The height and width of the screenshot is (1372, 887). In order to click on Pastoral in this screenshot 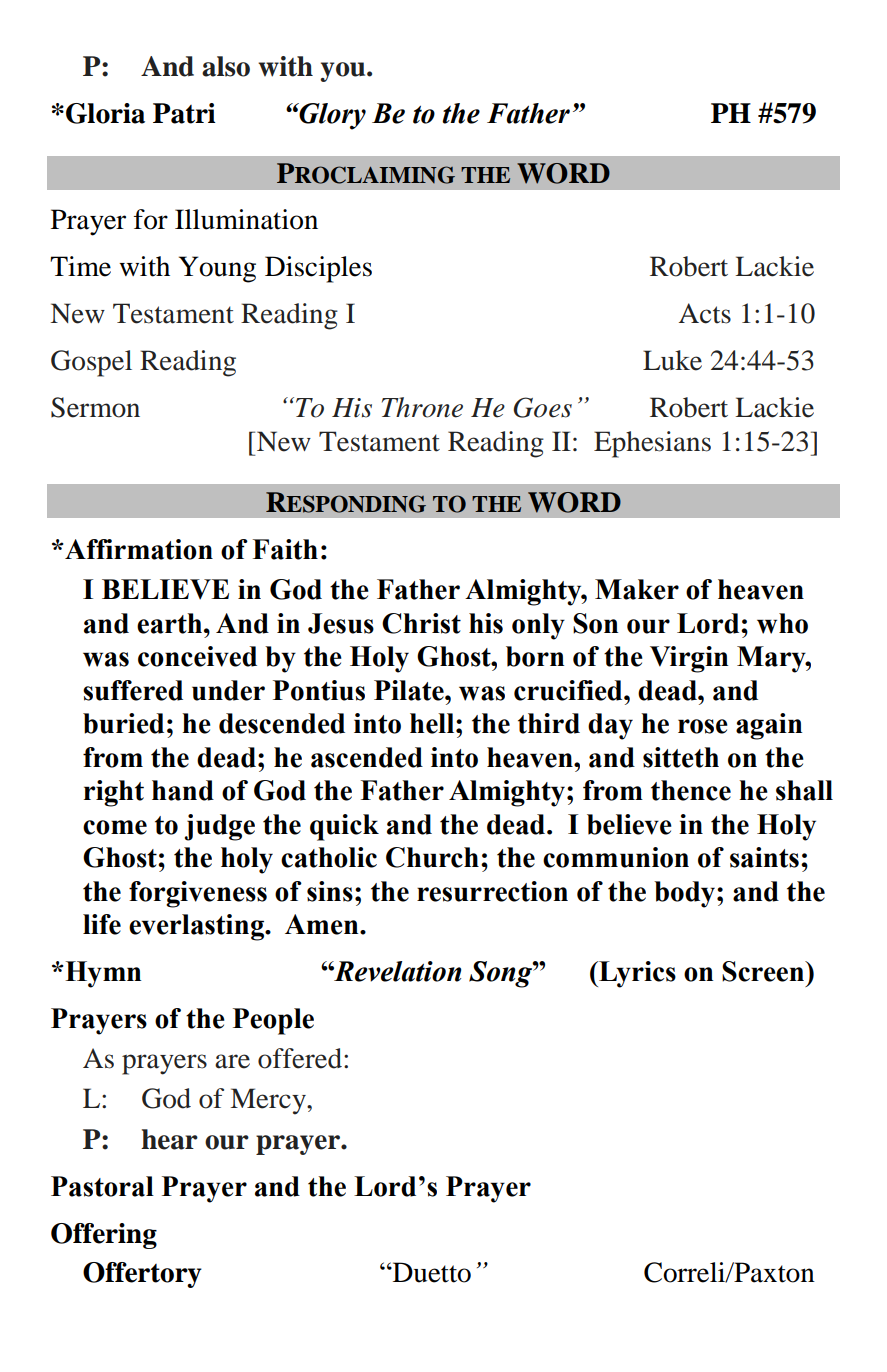, I will do `click(102, 1186)`.
